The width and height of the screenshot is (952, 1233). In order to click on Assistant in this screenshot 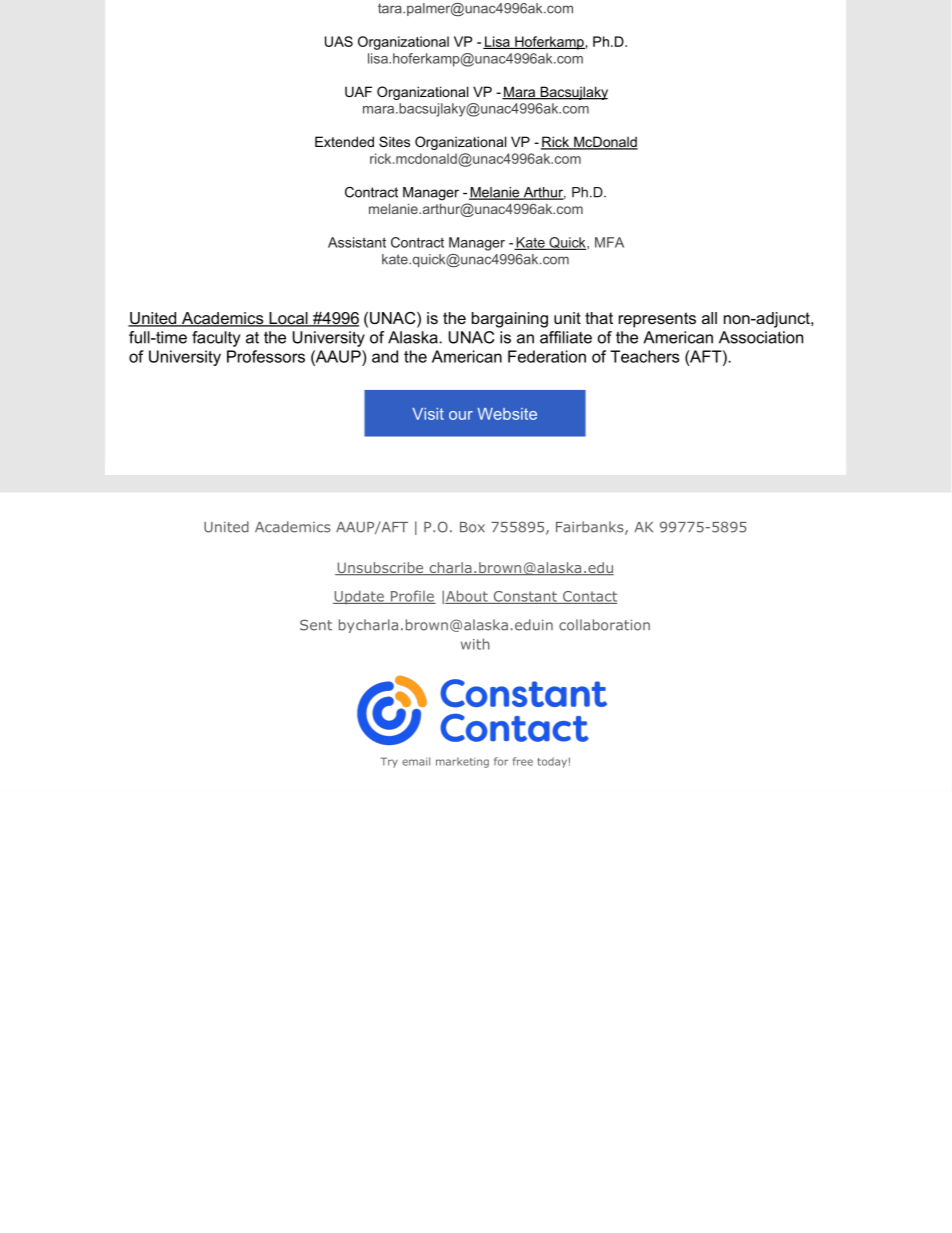, I will do `click(357, 242)`.
